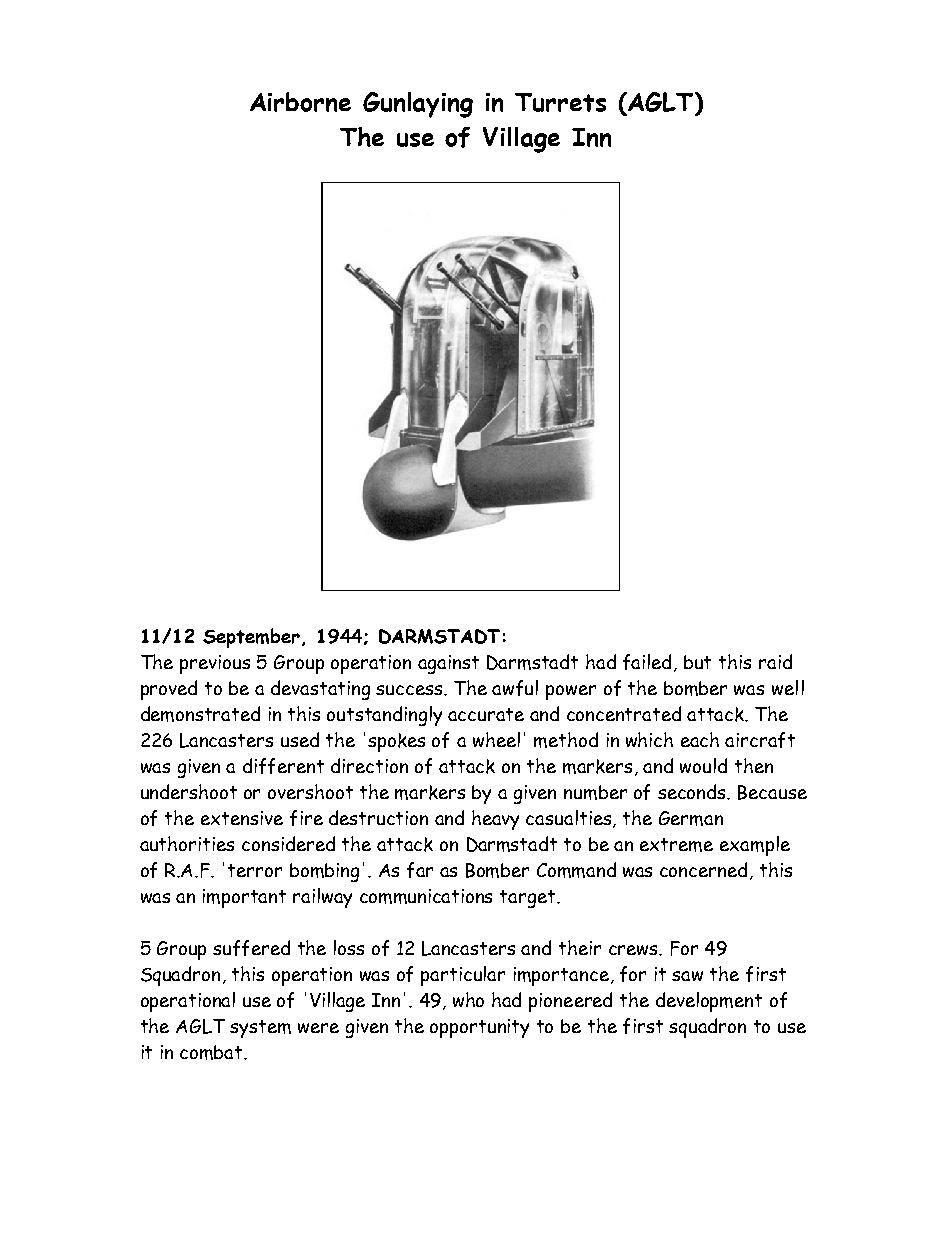 The width and height of the page is (952, 1233). What do you see at coordinates (697, 662) in the page?
I see `but` at bounding box center [697, 662].
